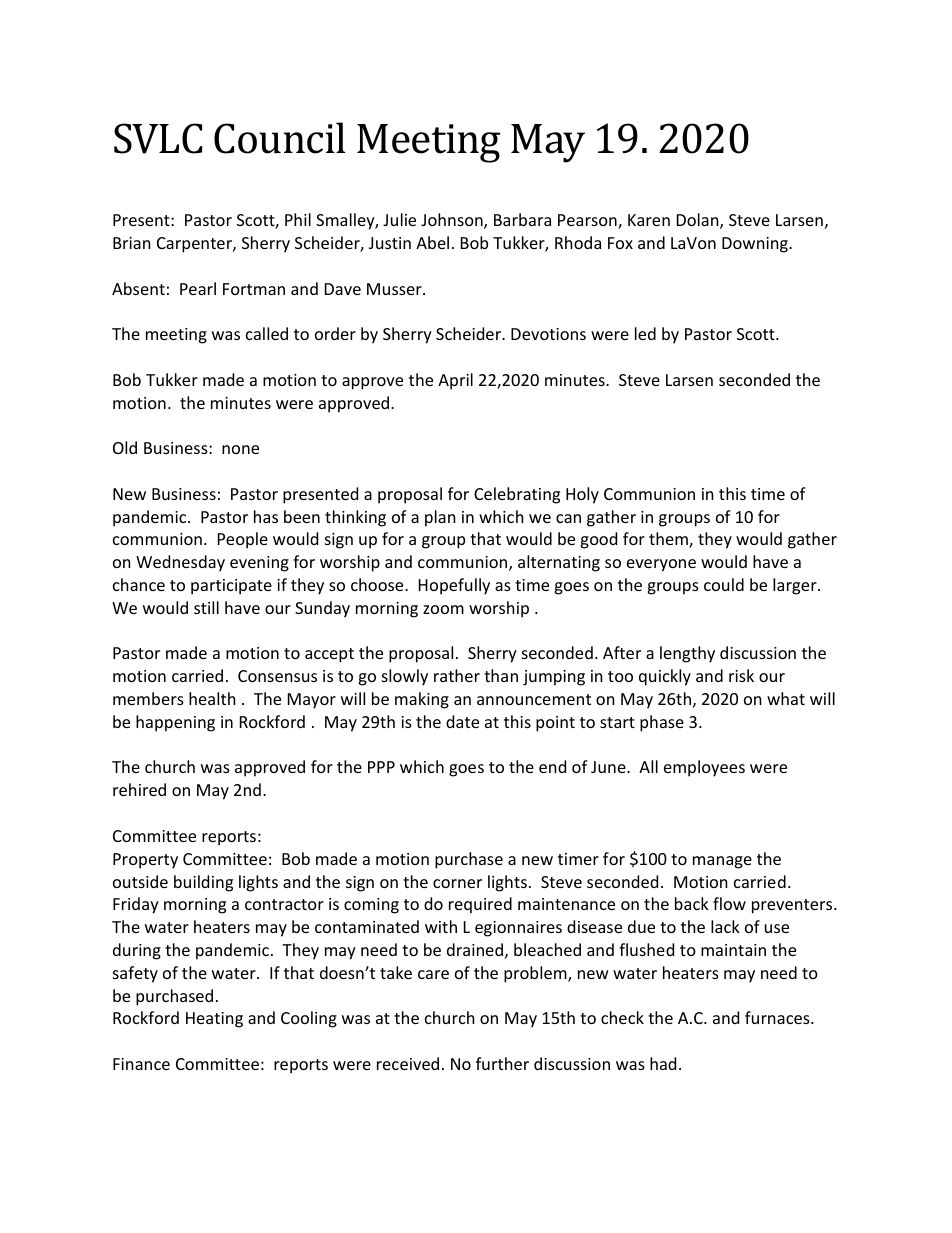  What do you see at coordinates (443, 609) in the image?
I see `zoom` at bounding box center [443, 609].
